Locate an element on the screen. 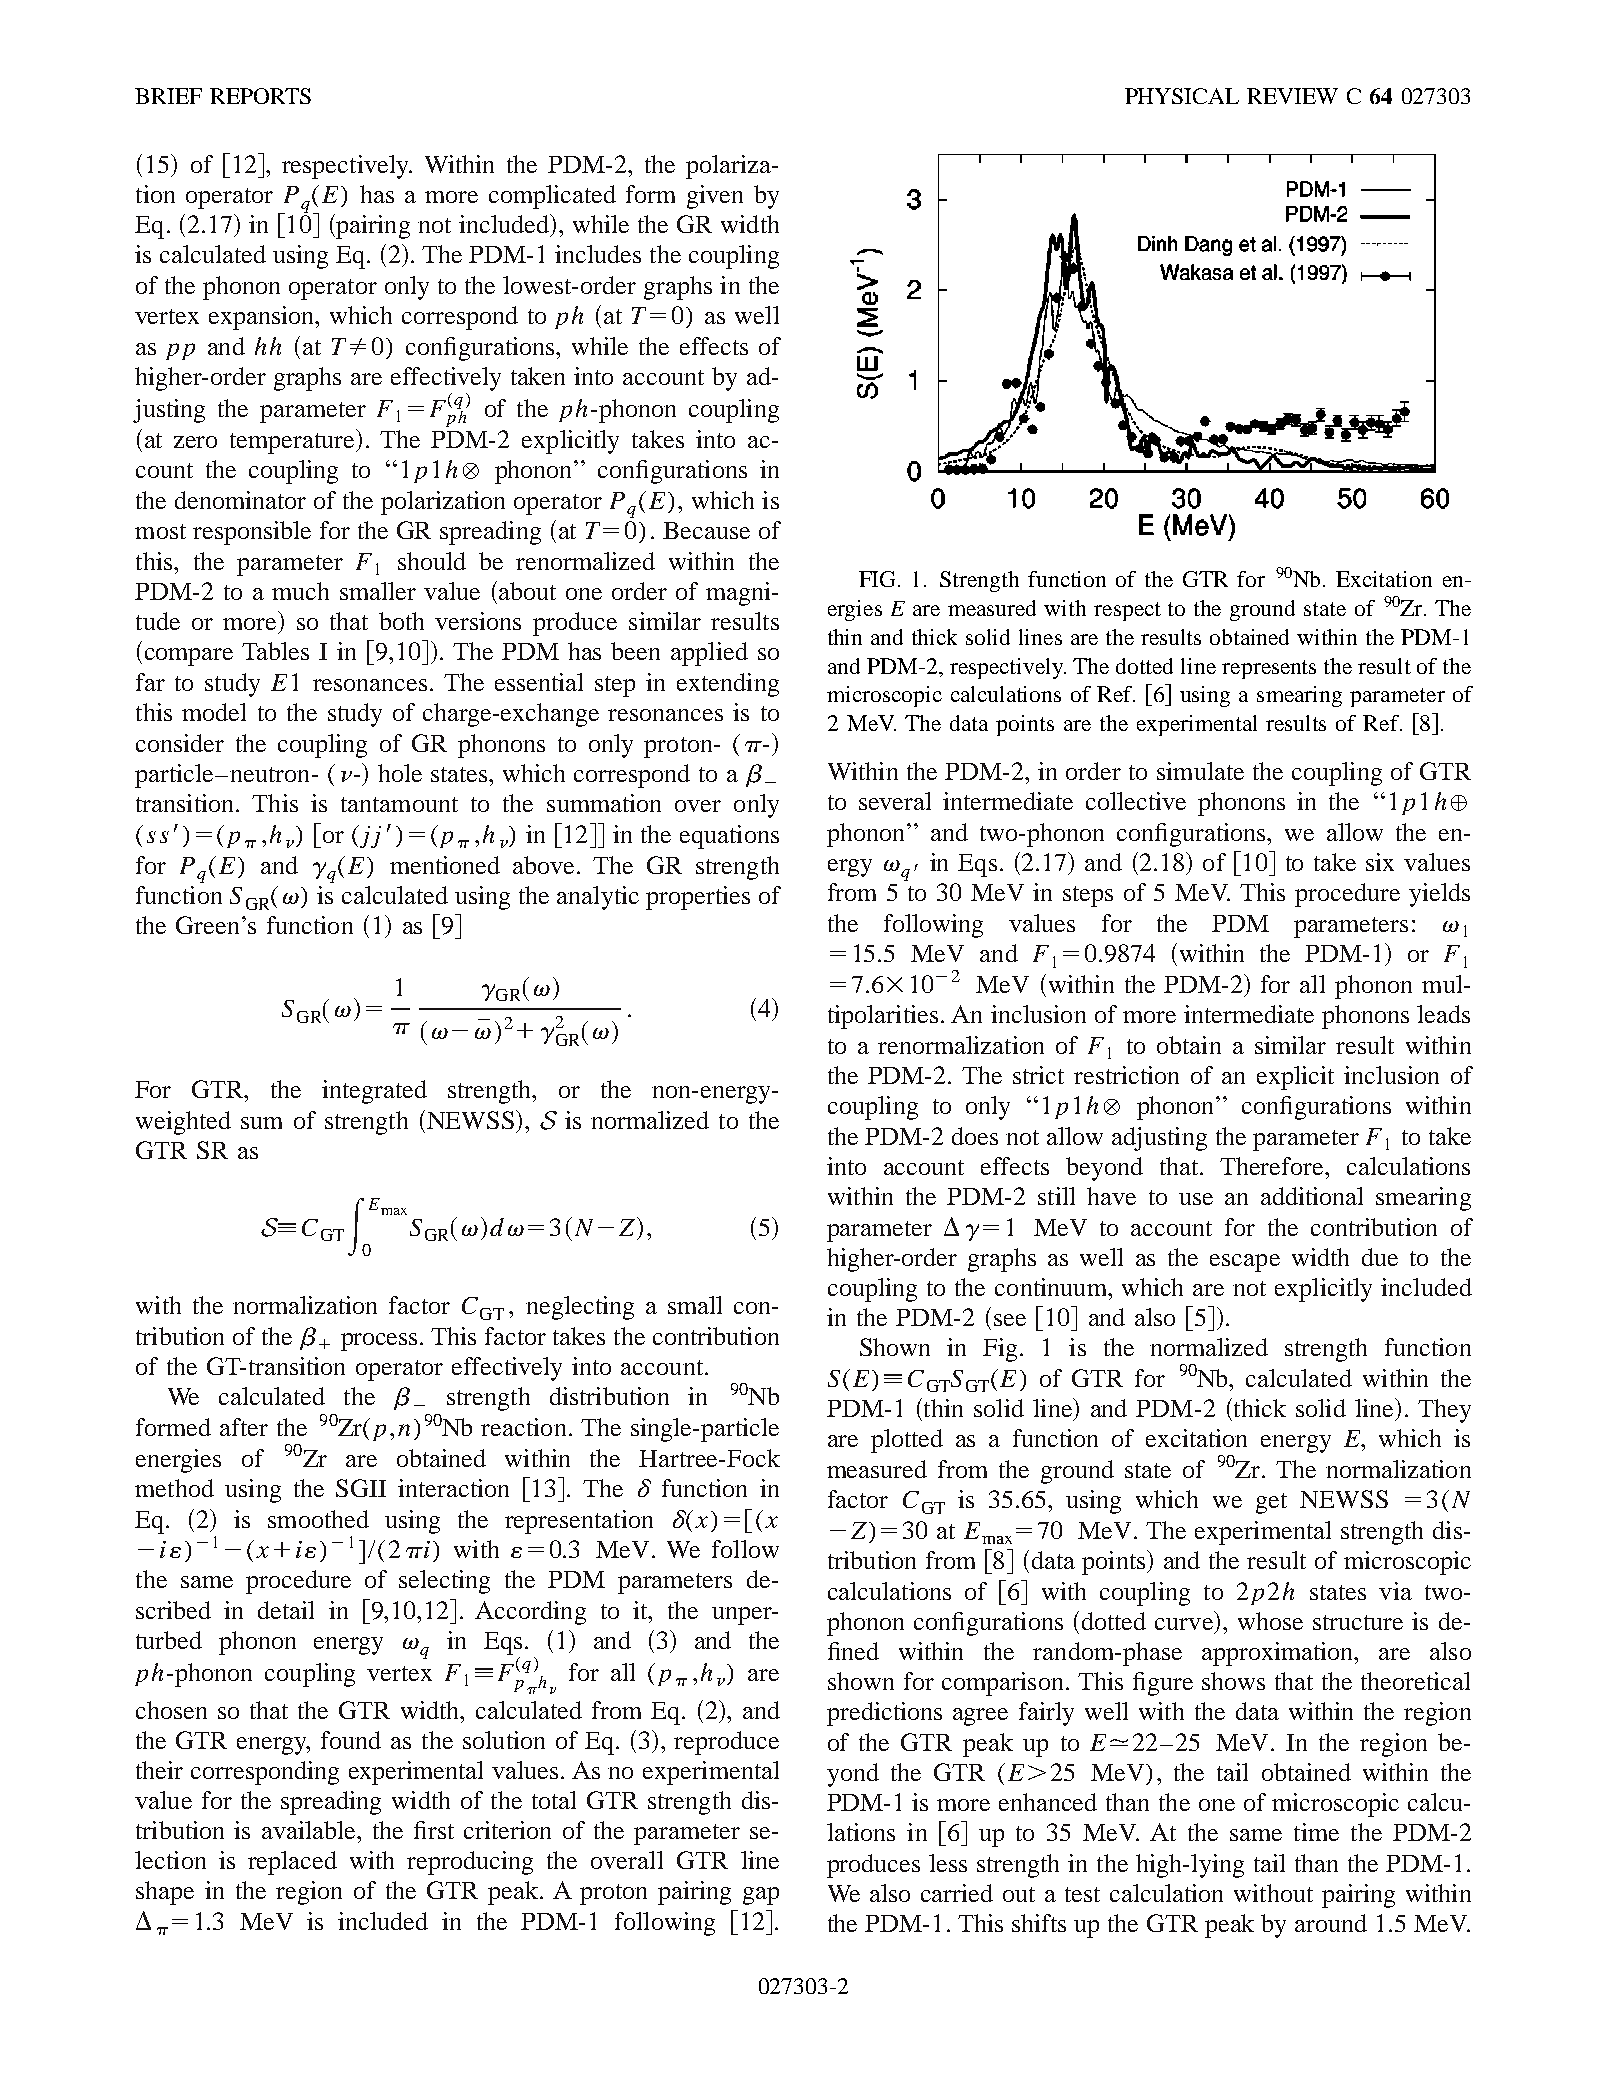 The width and height of the screenshot is (1607, 2080). integrated is located at coordinates (374, 1092).
